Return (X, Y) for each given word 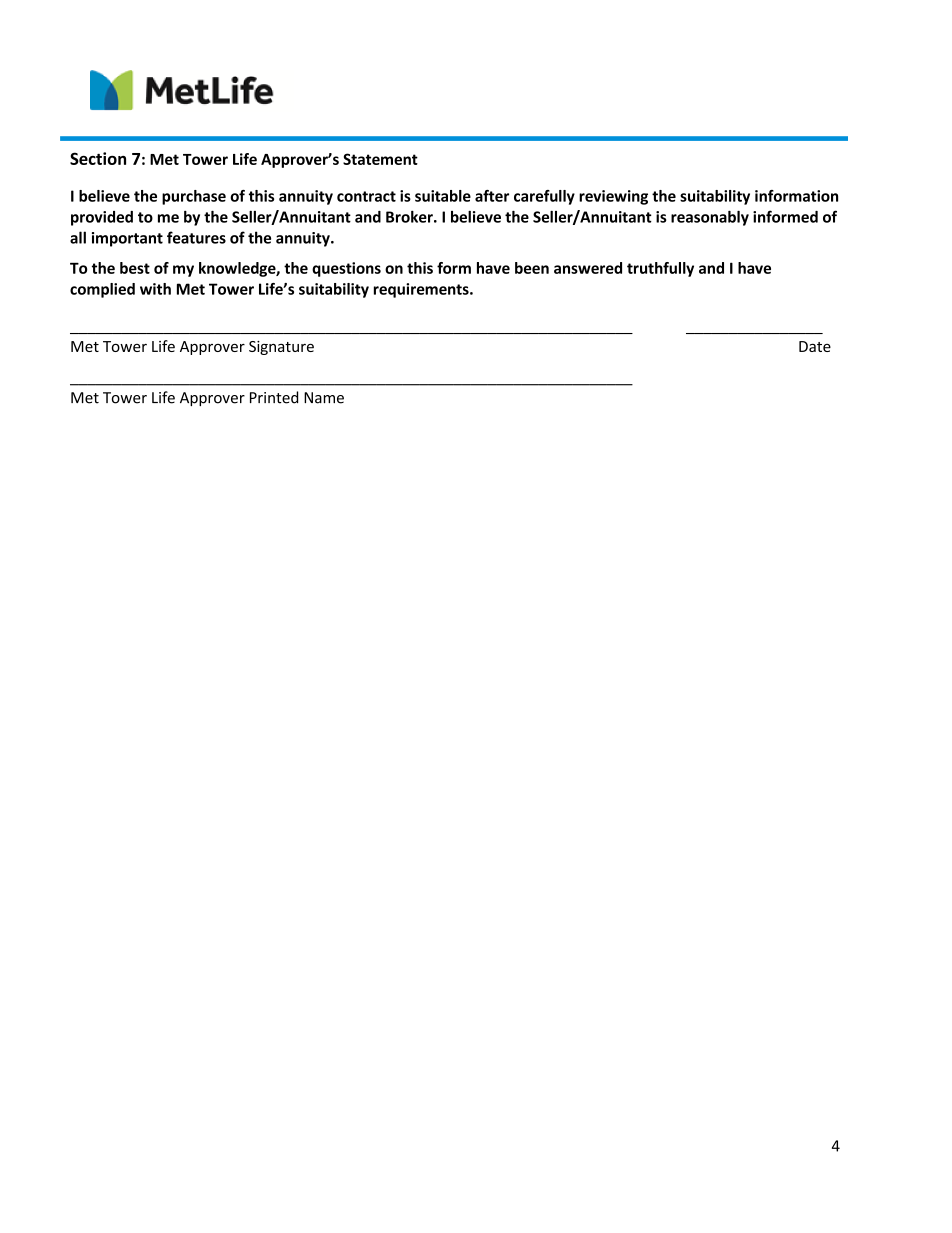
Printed (274, 397)
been (532, 268)
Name (324, 398)
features (196, 237)
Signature (281, 348)
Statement (380, 159)
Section (98, 158)
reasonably (710, 218)
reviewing (613, 197)
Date (815, 346)
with (155, 289)
